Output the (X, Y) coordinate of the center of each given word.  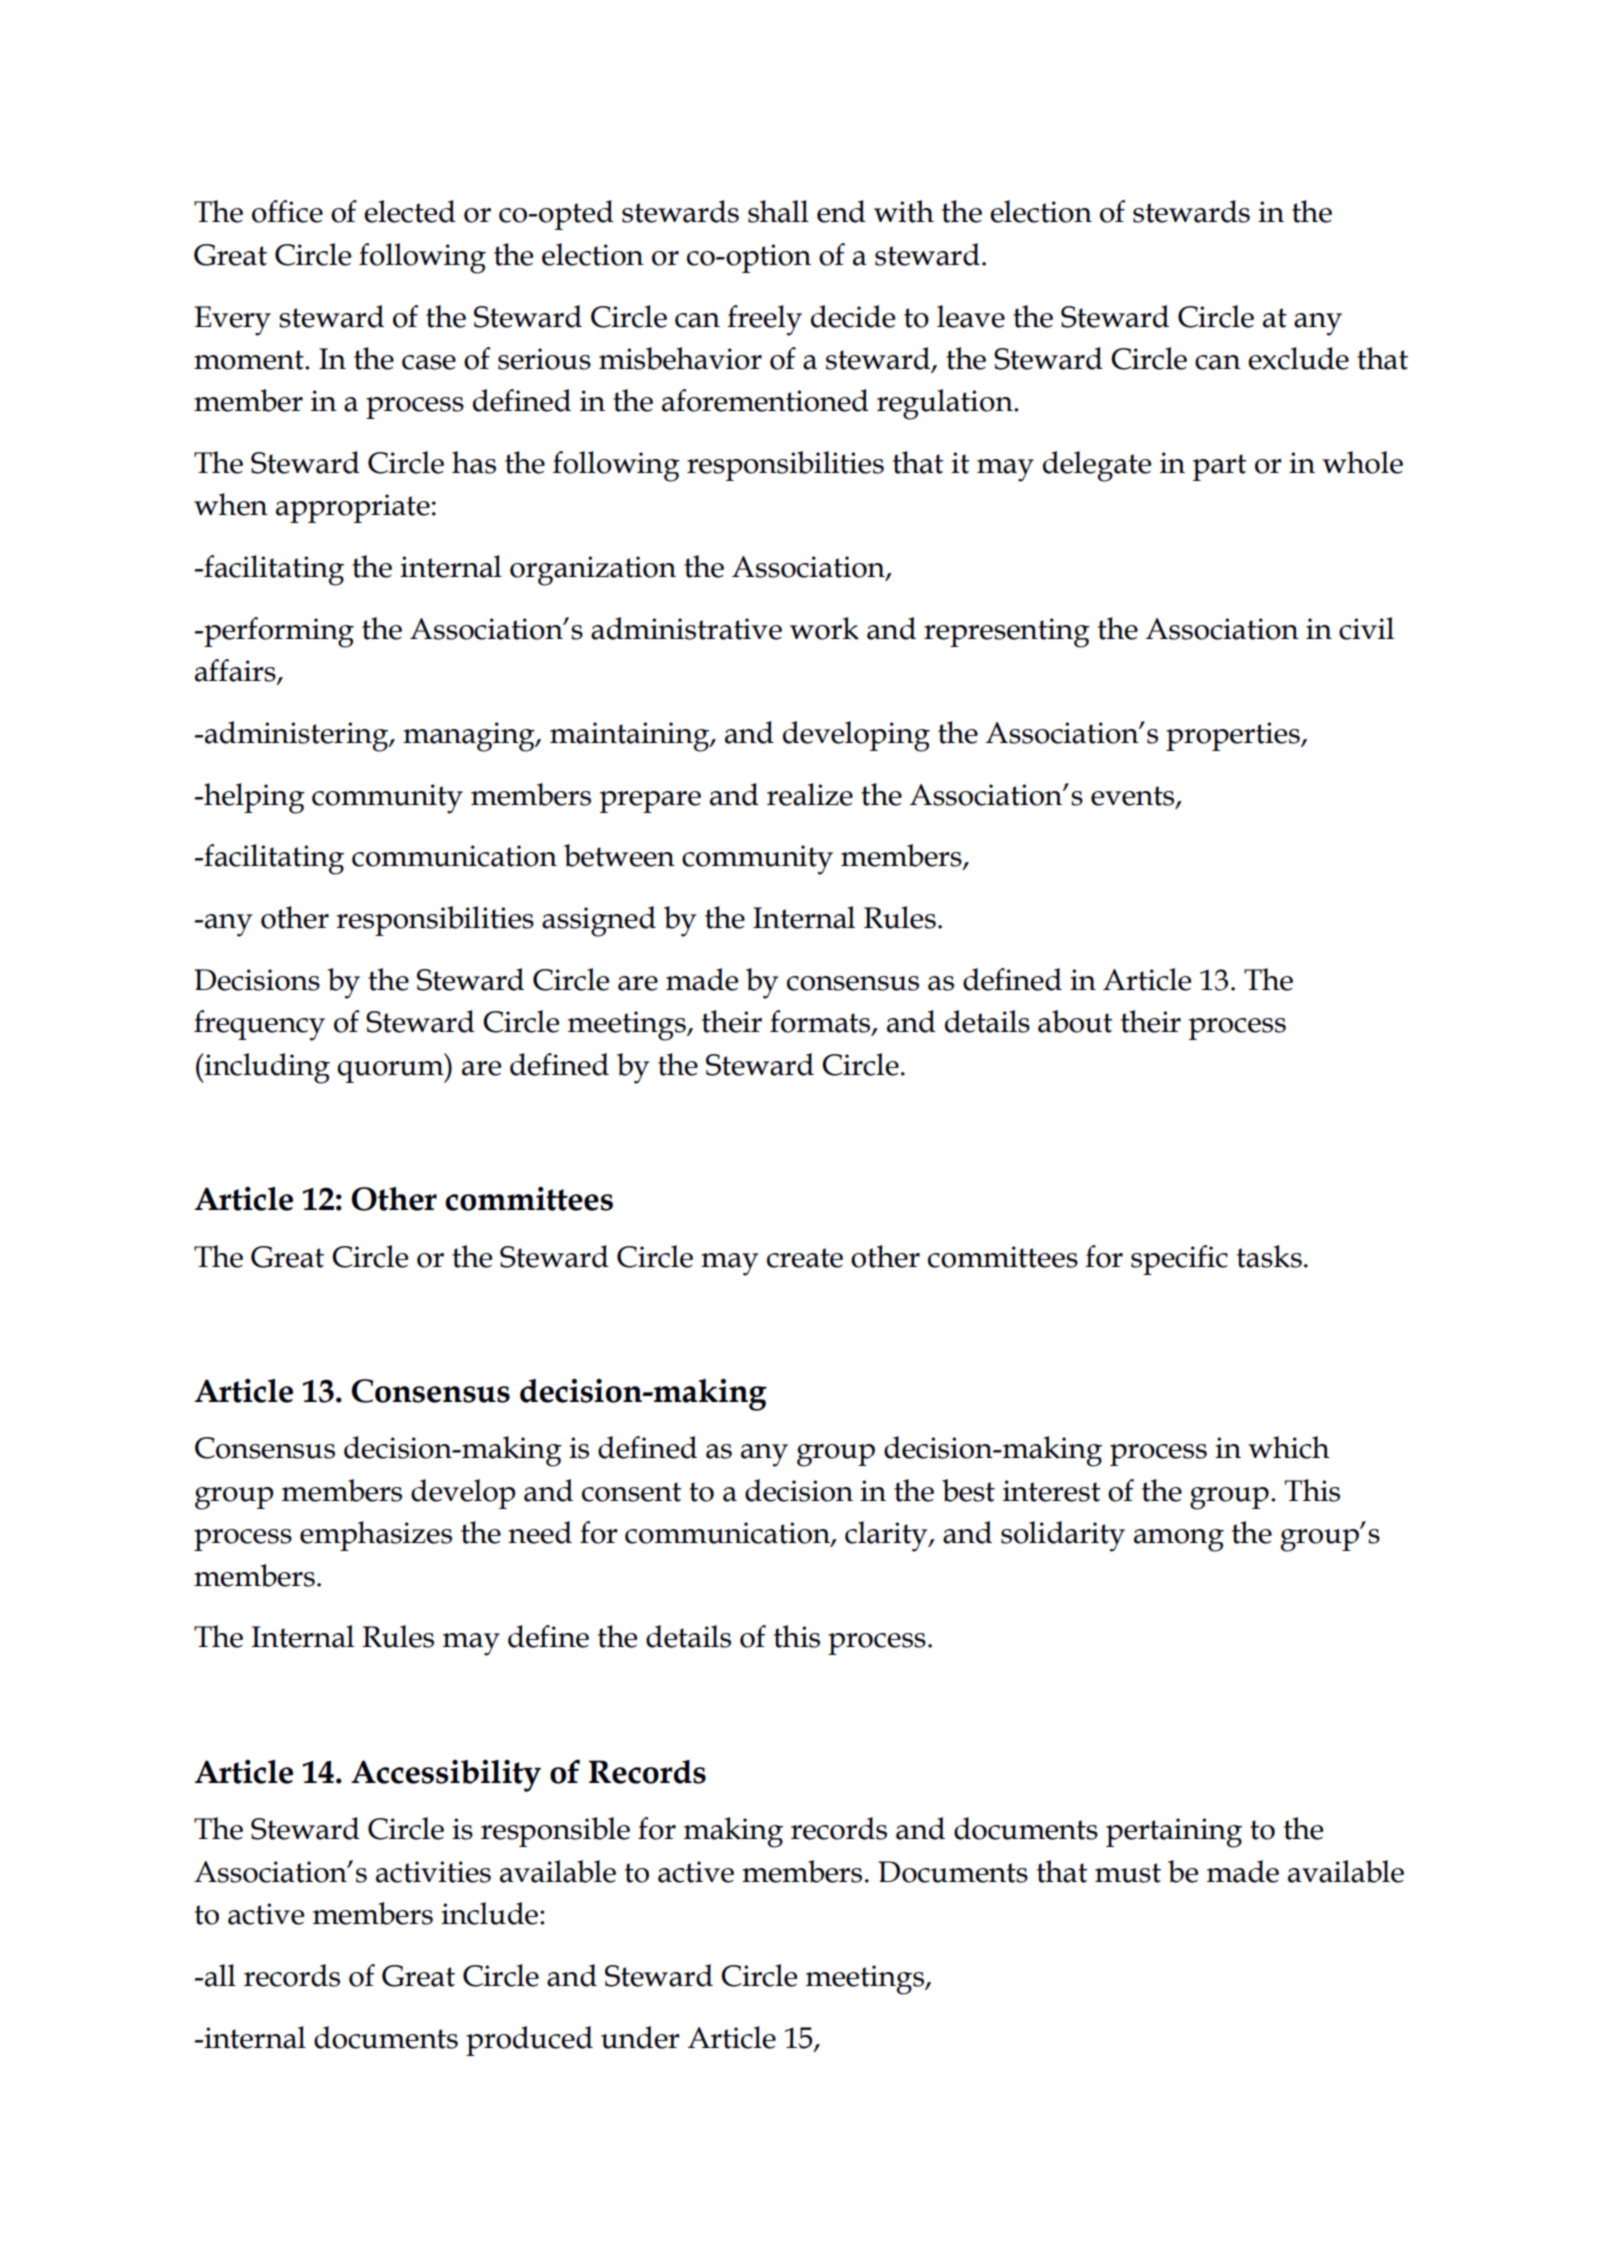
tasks (1269, 1256)
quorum (391, 1072)
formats (821, 1022)
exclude (1298, 358)
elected (410, 211)
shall (778, 211)
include (489, 1913)
